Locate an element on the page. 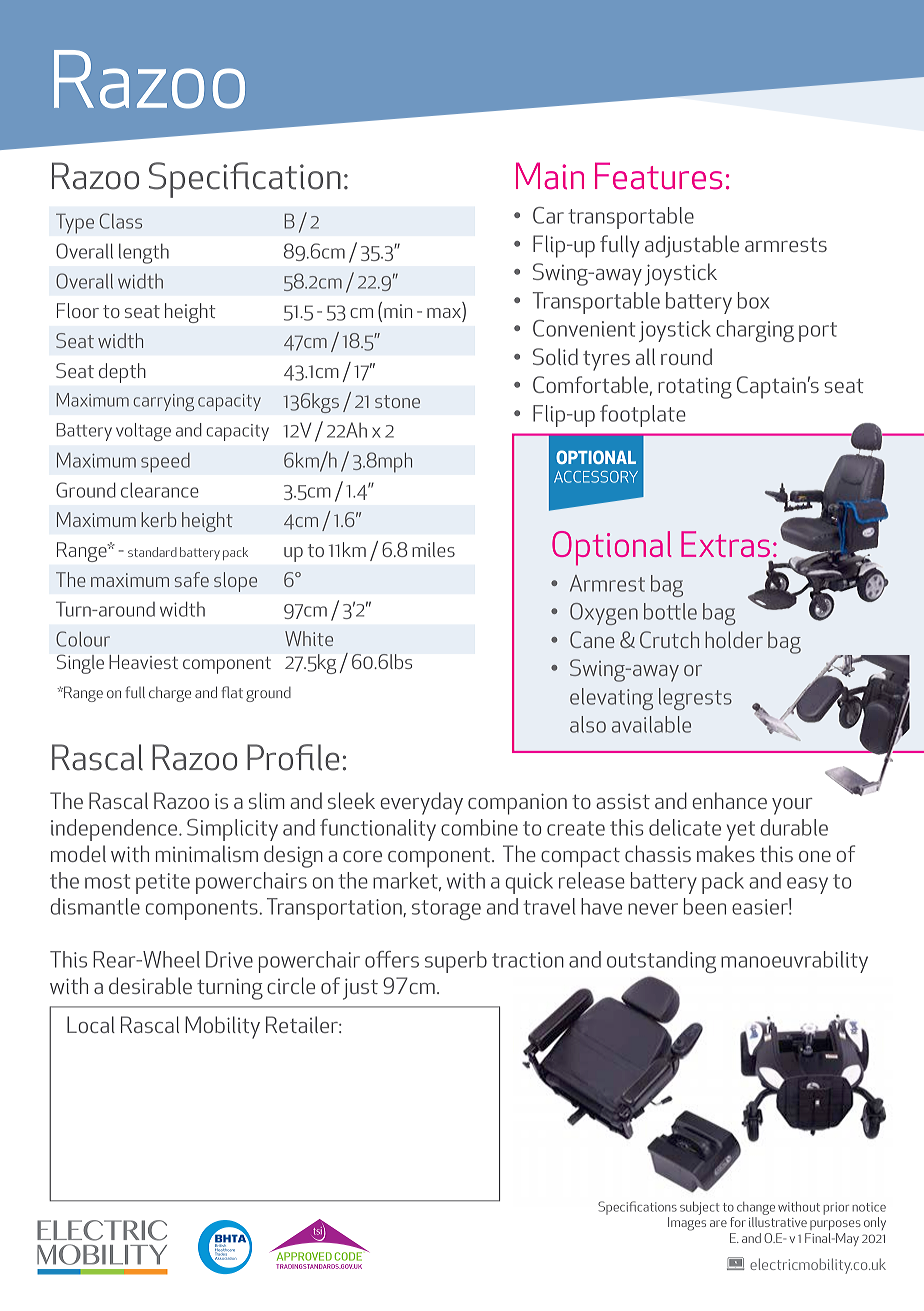  Features is located at coordinates (658, 176).
